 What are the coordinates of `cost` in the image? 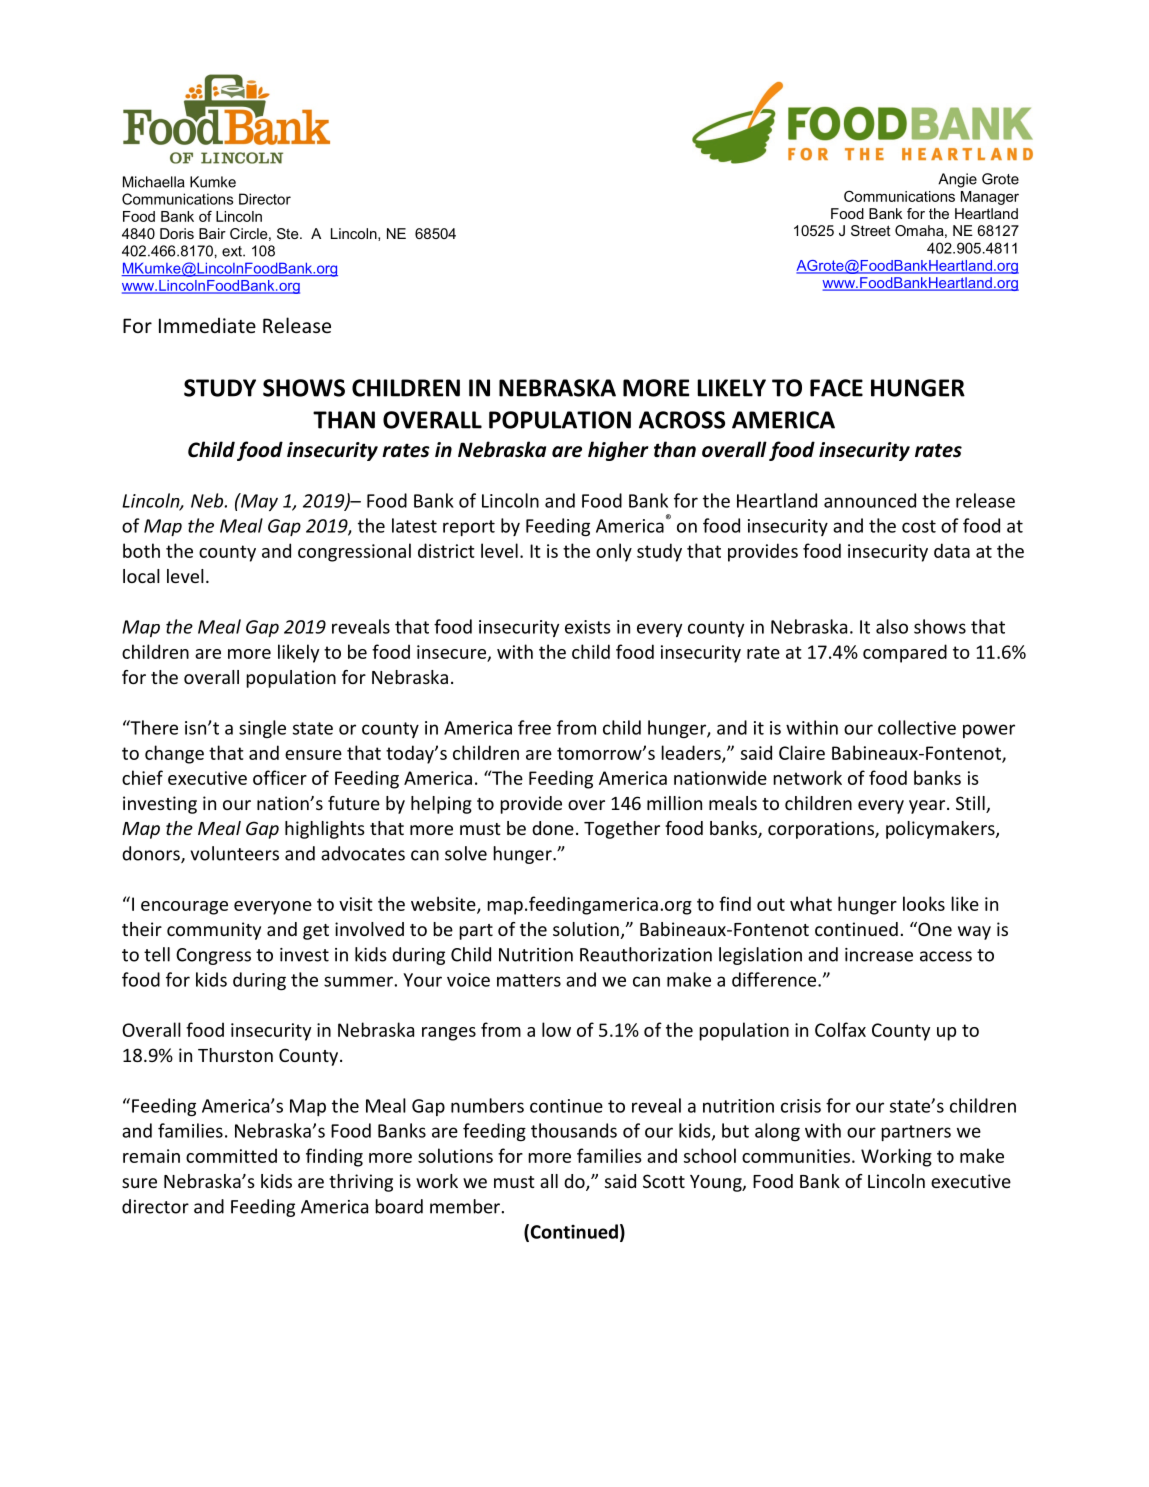 It's located at (919, 526).
